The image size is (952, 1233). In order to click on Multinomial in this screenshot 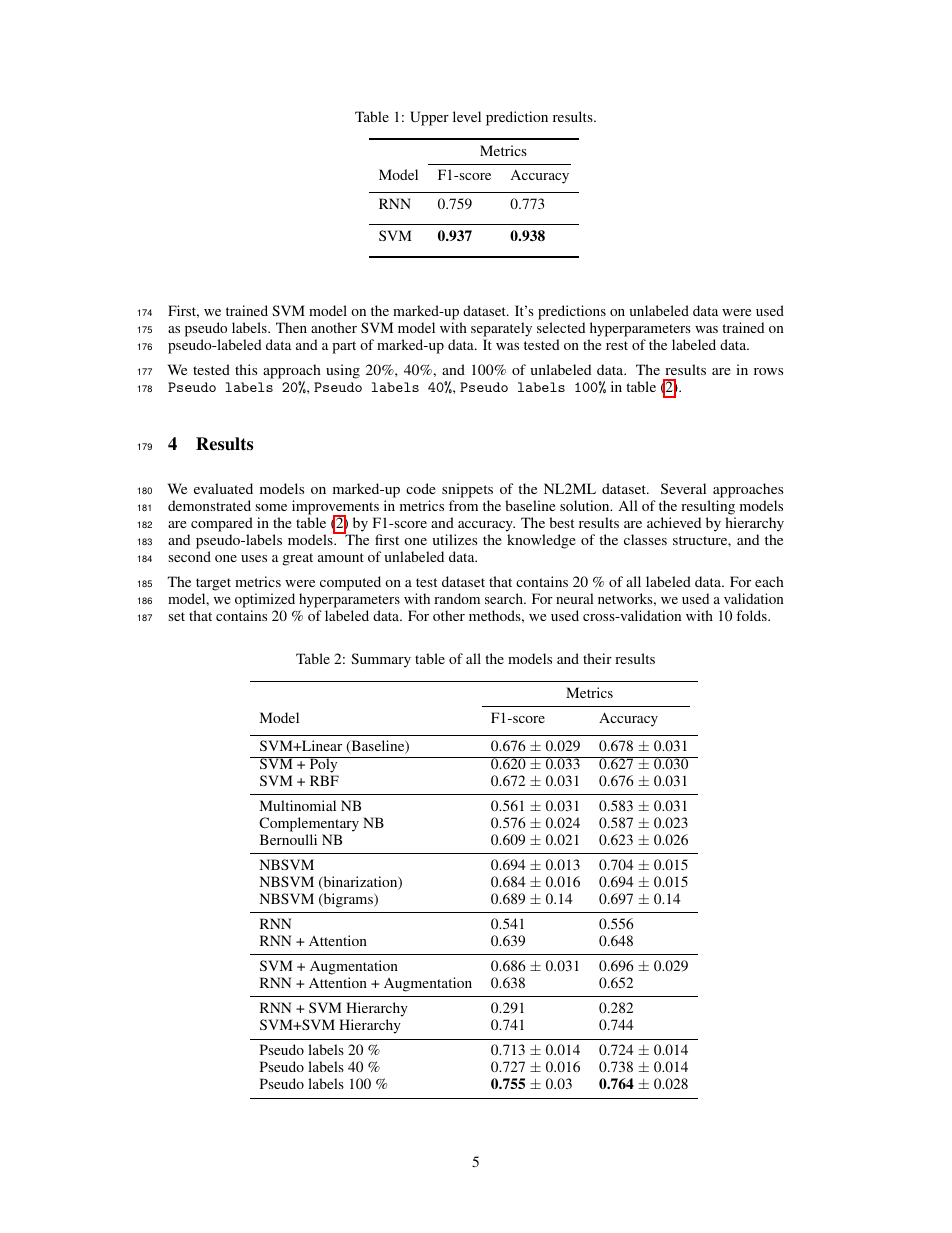, I will do `click(298, 805)`.
